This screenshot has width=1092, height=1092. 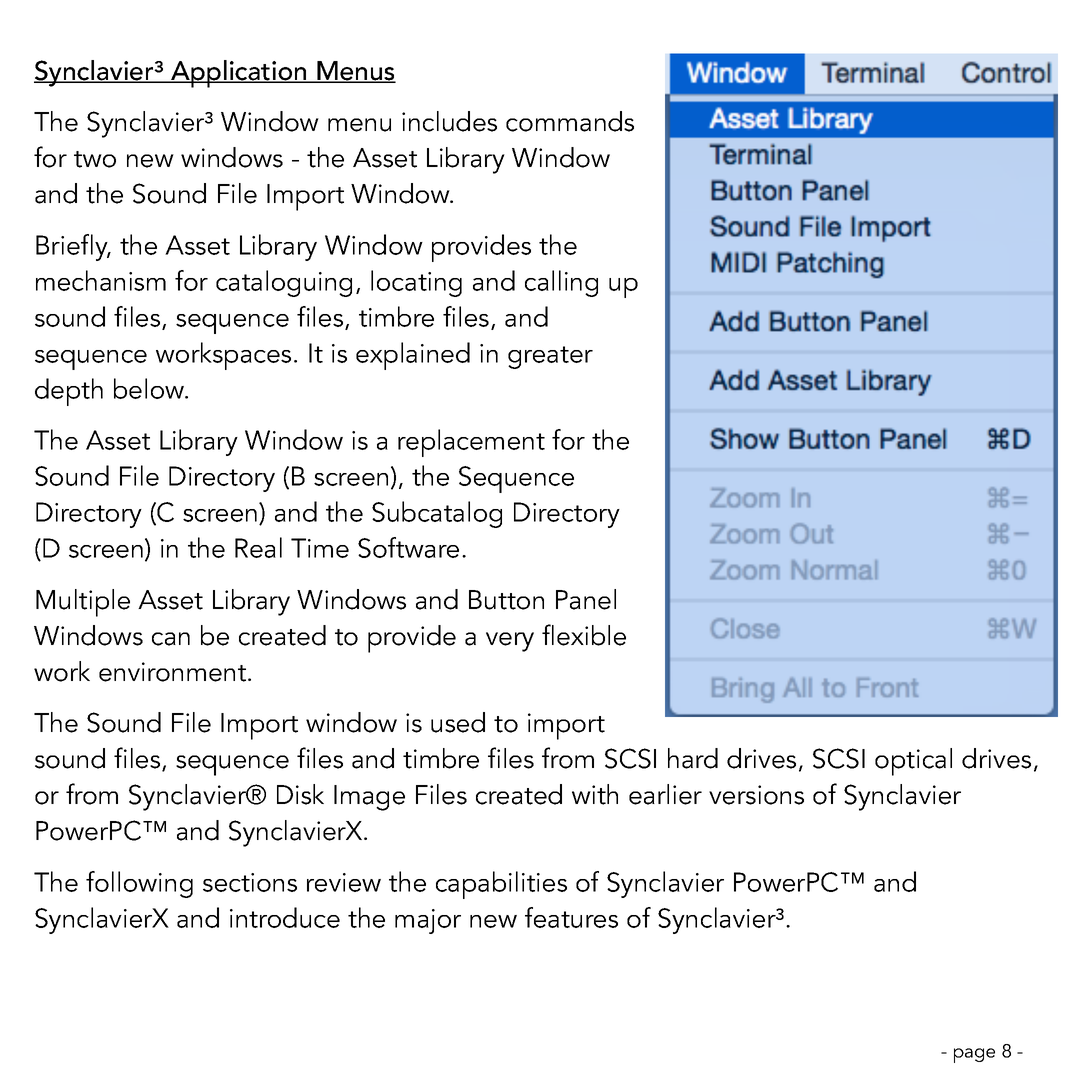 I want to click on includes, so click(x=449, y=121).
